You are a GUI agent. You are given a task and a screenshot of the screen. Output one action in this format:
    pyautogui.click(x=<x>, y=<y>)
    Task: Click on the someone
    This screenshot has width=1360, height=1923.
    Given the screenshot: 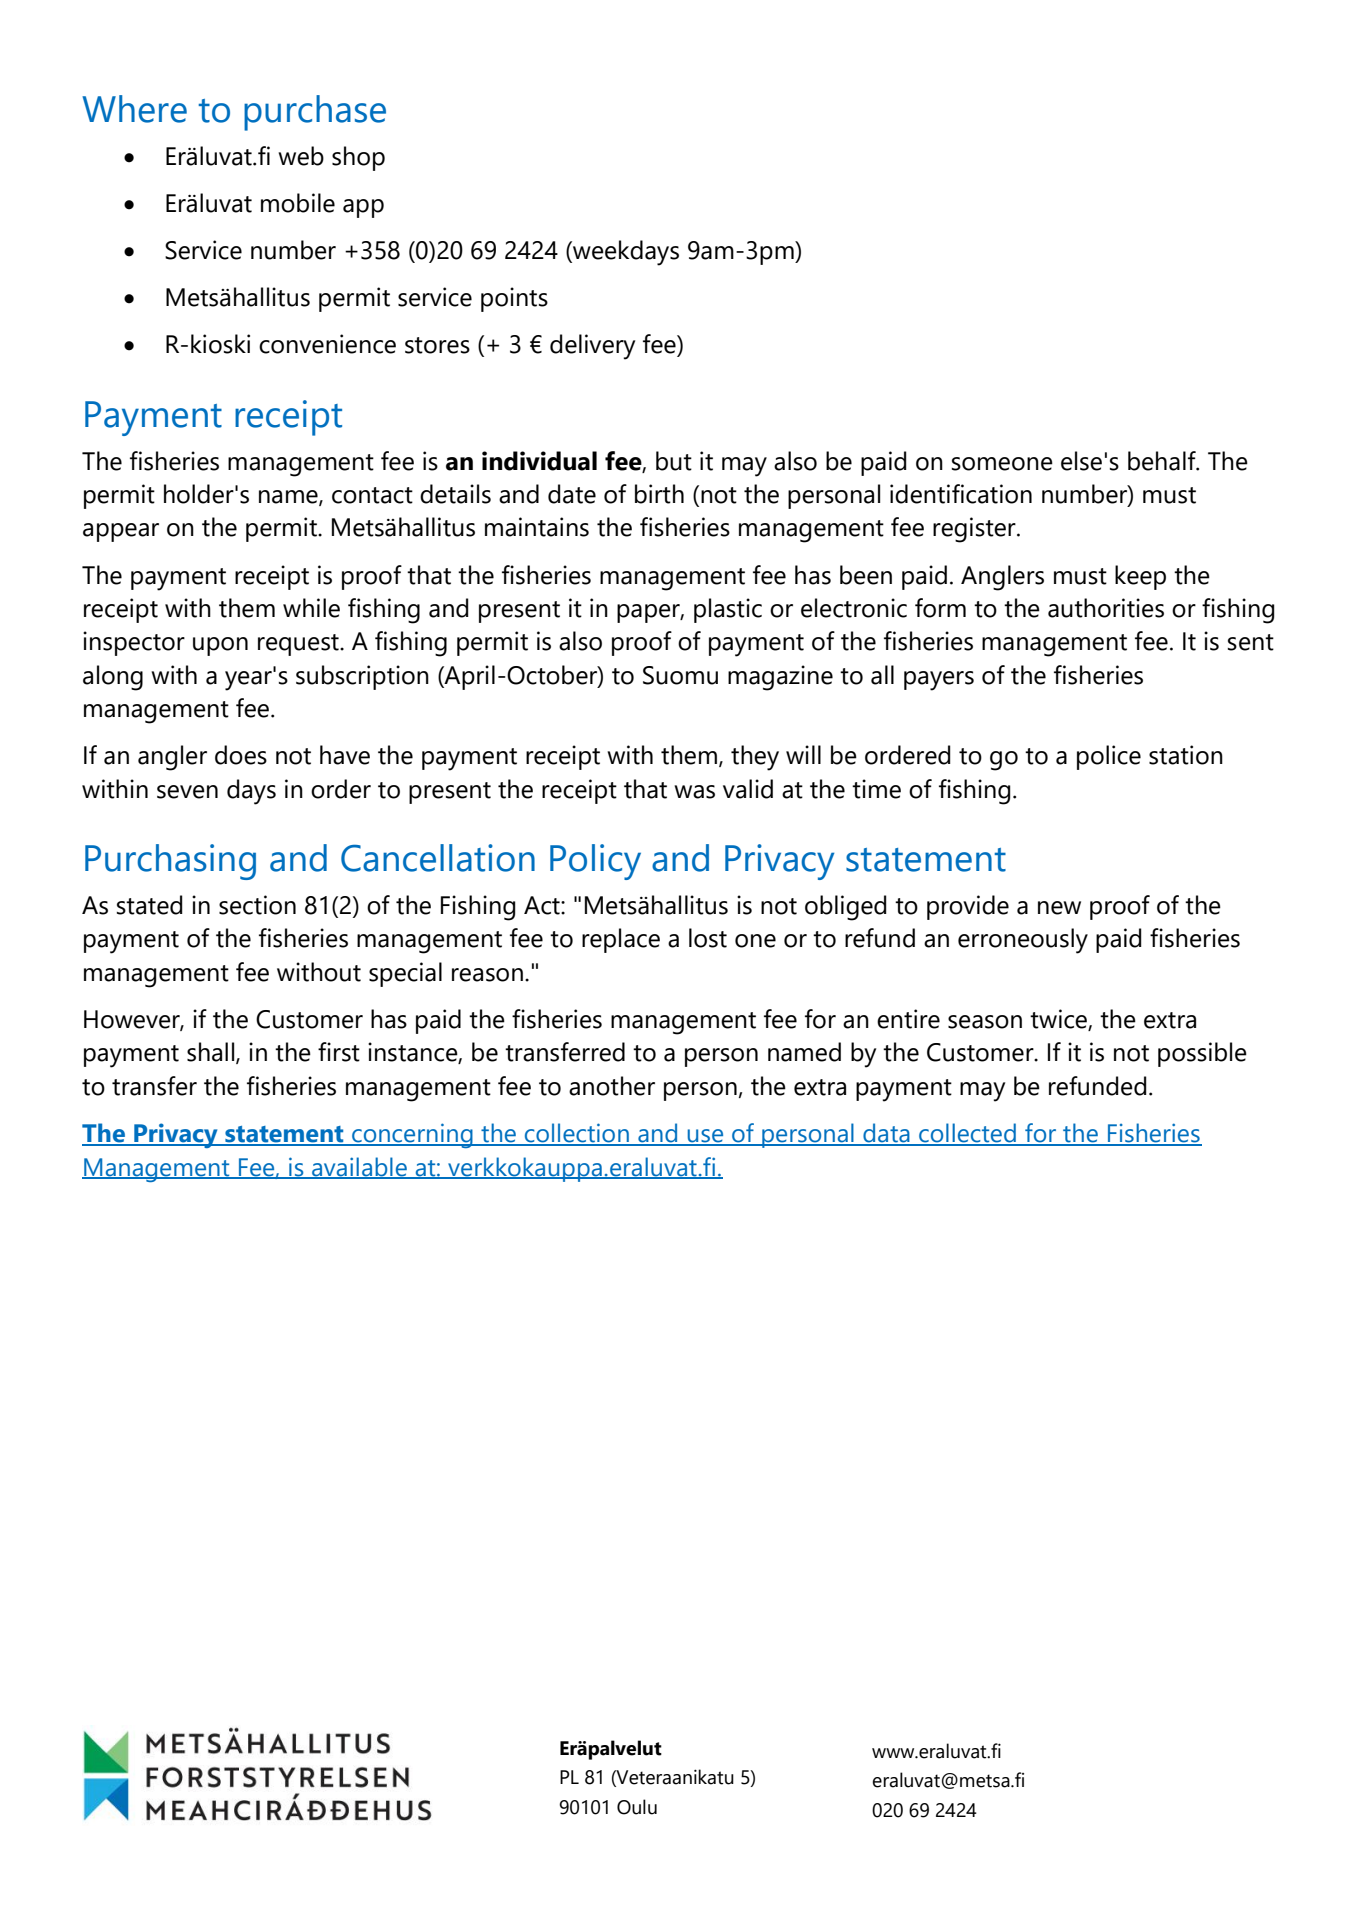 What is the action you would take?
    pyautogui.click(x=1002, y=464)
